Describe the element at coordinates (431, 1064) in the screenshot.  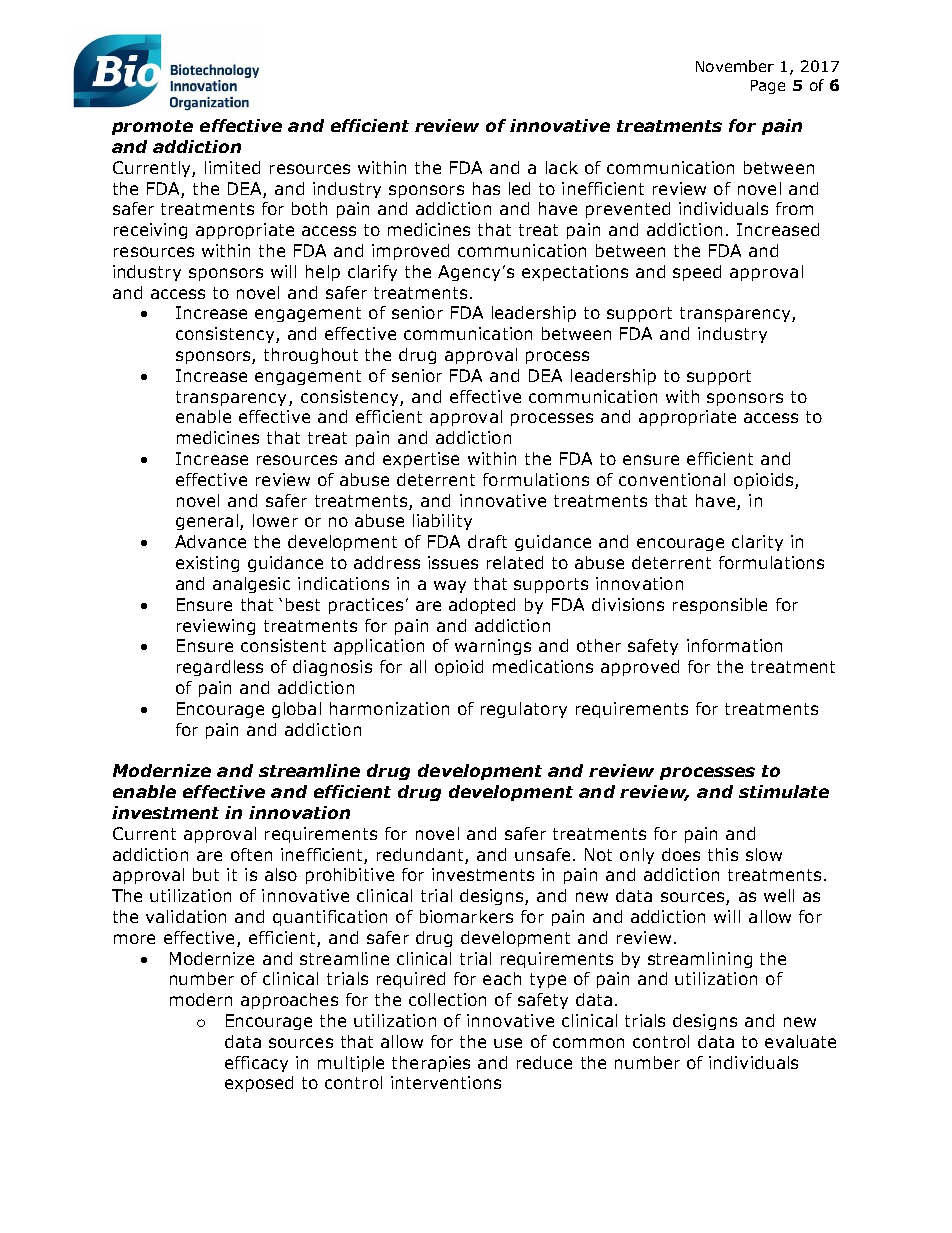
I see `therapies` at that location.
